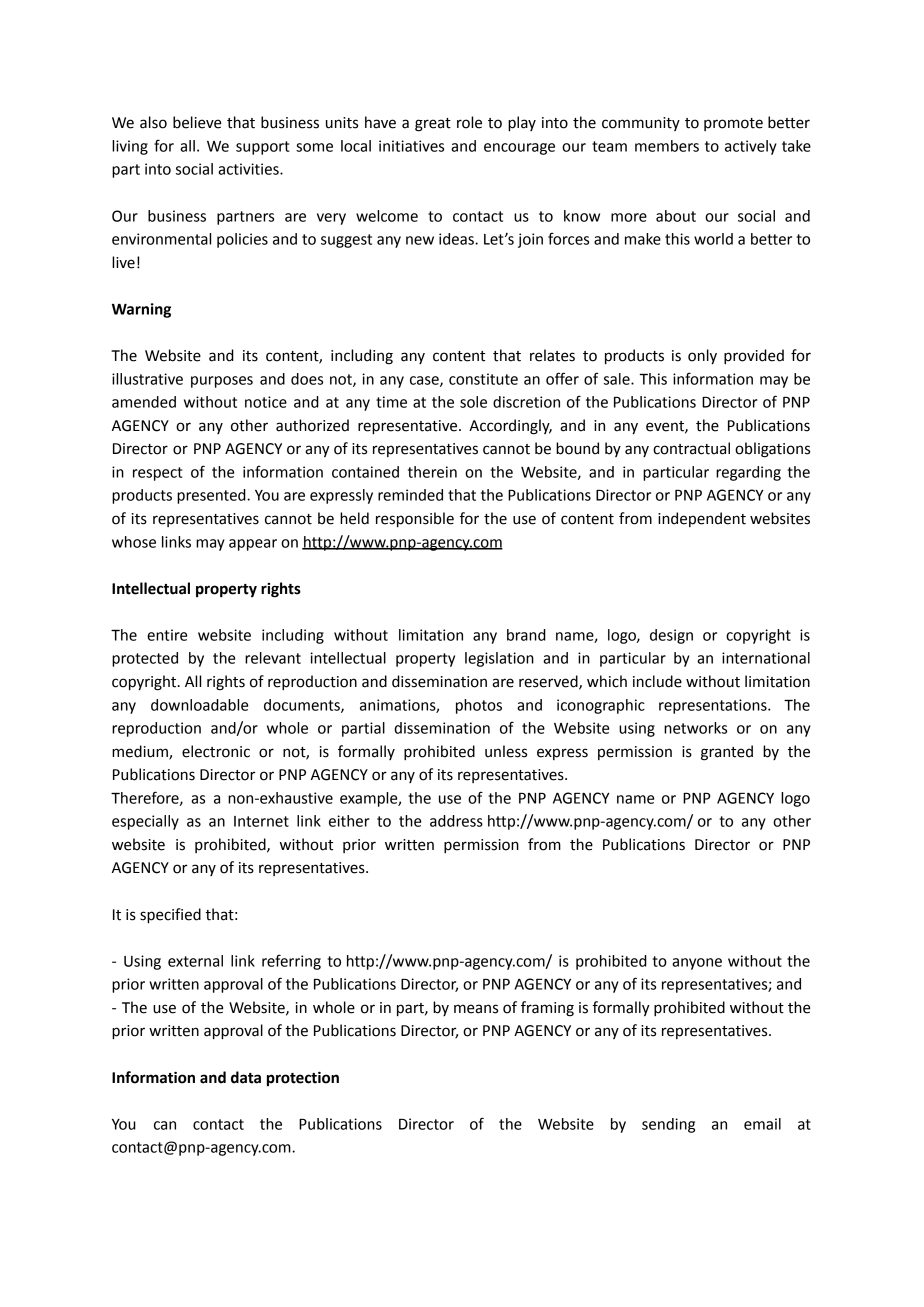  What do you see at coordinates (212, 496) in the document?
I see `presented` at bounding box center [212, 496].
